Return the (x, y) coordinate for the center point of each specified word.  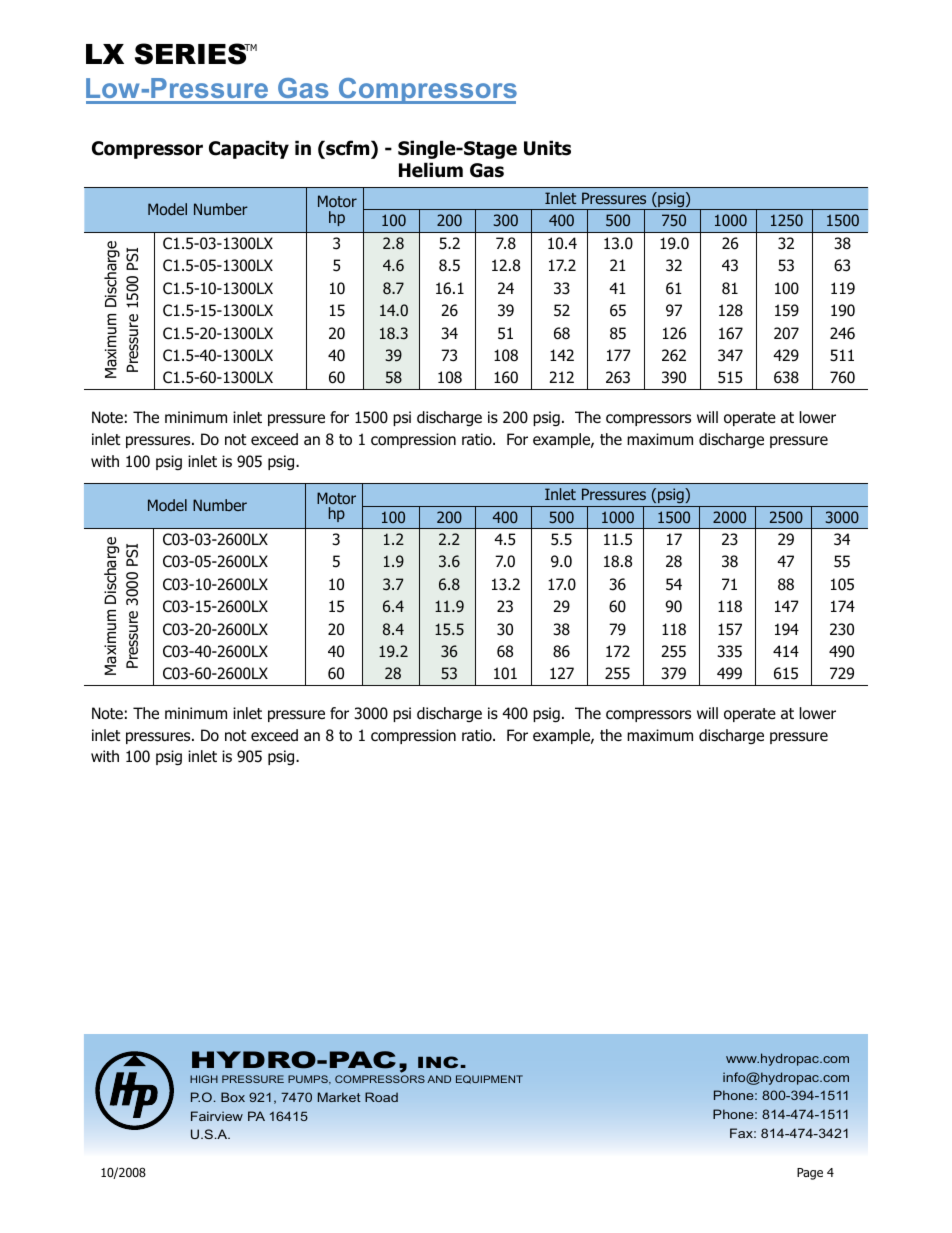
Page (810, 1174)
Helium (431, 170)
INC (438, 1062)
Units (547, 148)
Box (233, 1097)
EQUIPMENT (489, 1079)
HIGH (204, 1079)
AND (439, 1079)
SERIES (192, 54)
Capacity (249, 149)
